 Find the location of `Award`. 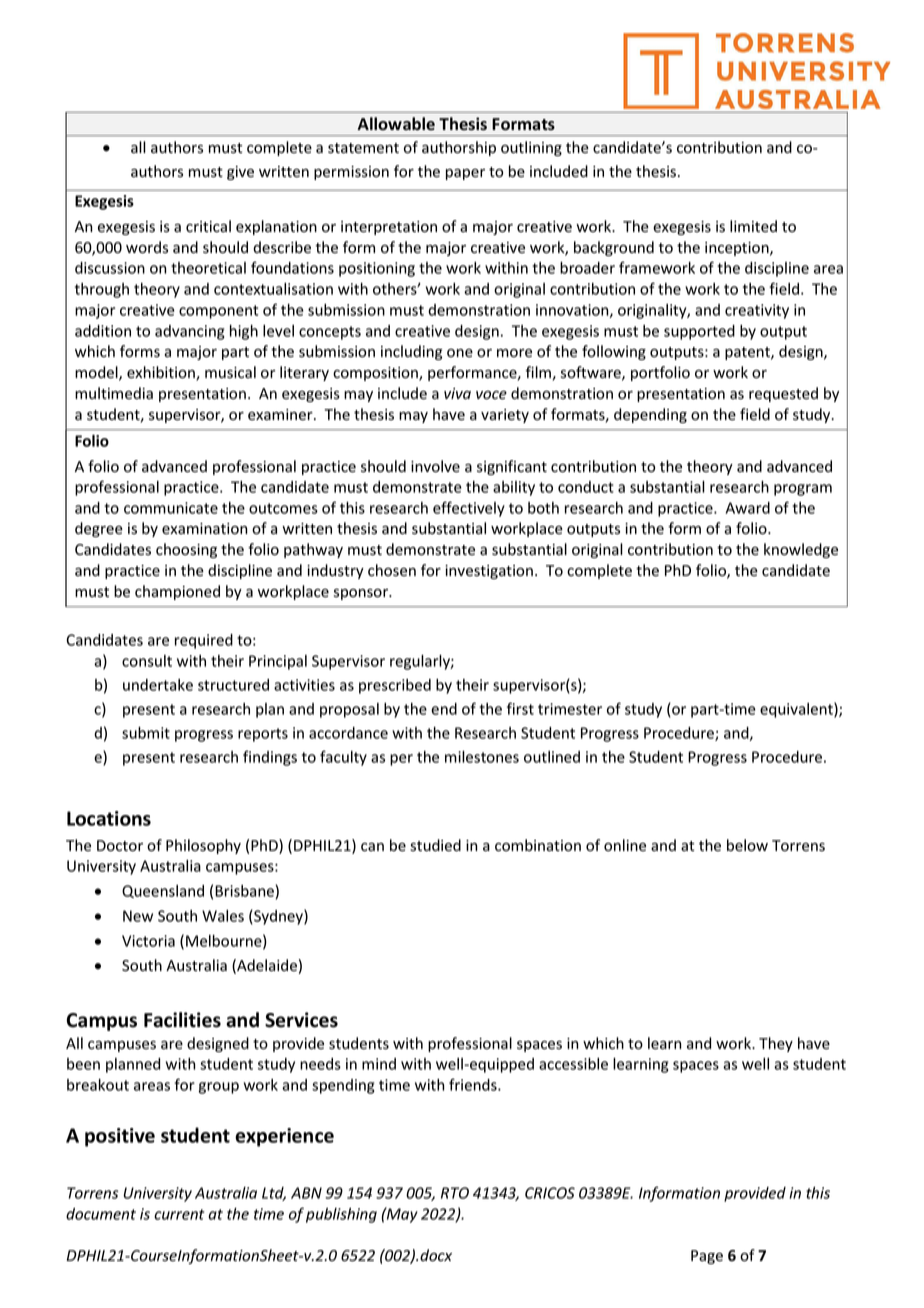

Award is located at coordinates (748, 508).
